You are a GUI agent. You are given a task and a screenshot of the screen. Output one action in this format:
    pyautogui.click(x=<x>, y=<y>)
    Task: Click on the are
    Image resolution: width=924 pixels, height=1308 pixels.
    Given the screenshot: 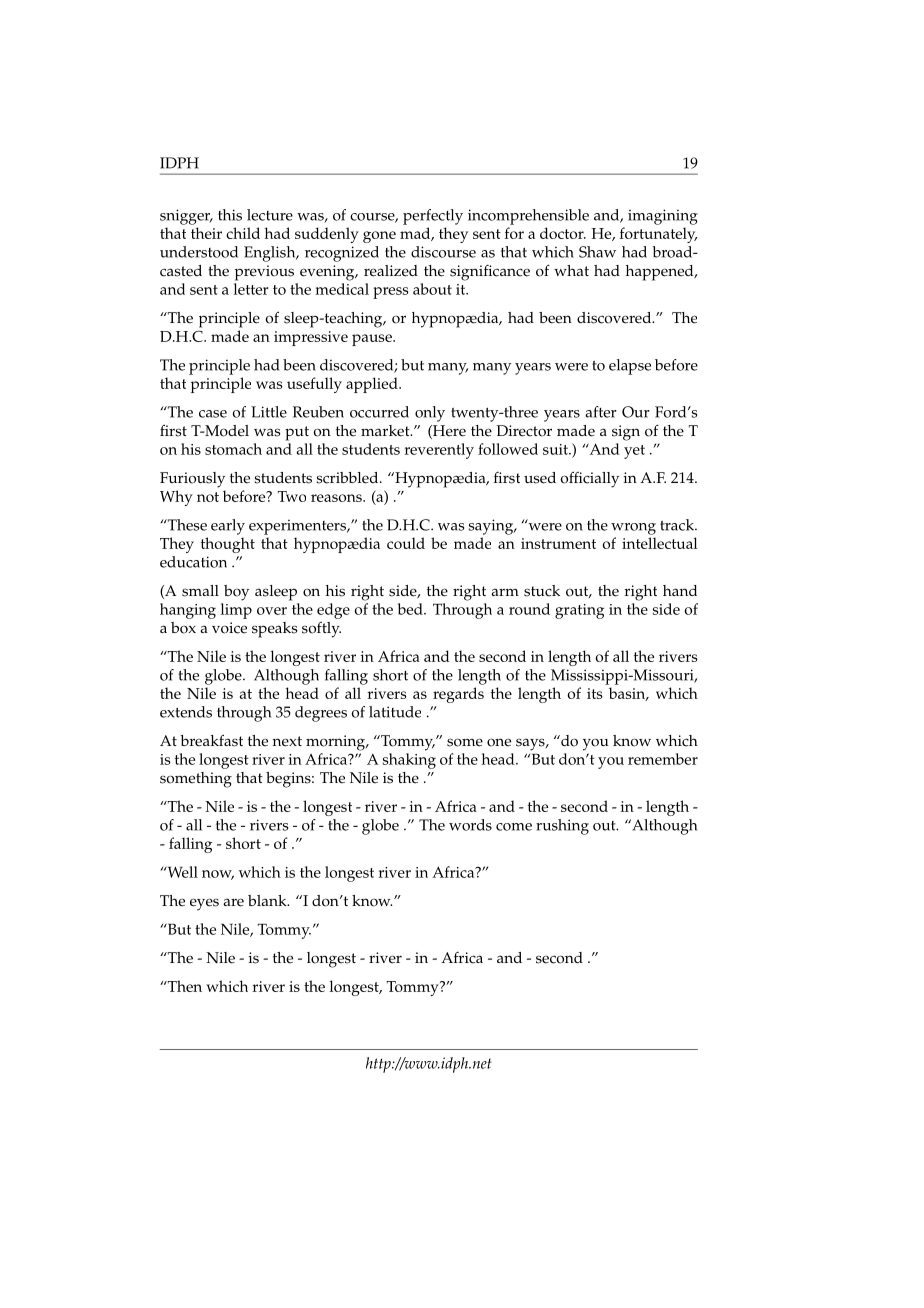 What is the action you would take?
    pyautogui.click(x=233, y=902)
